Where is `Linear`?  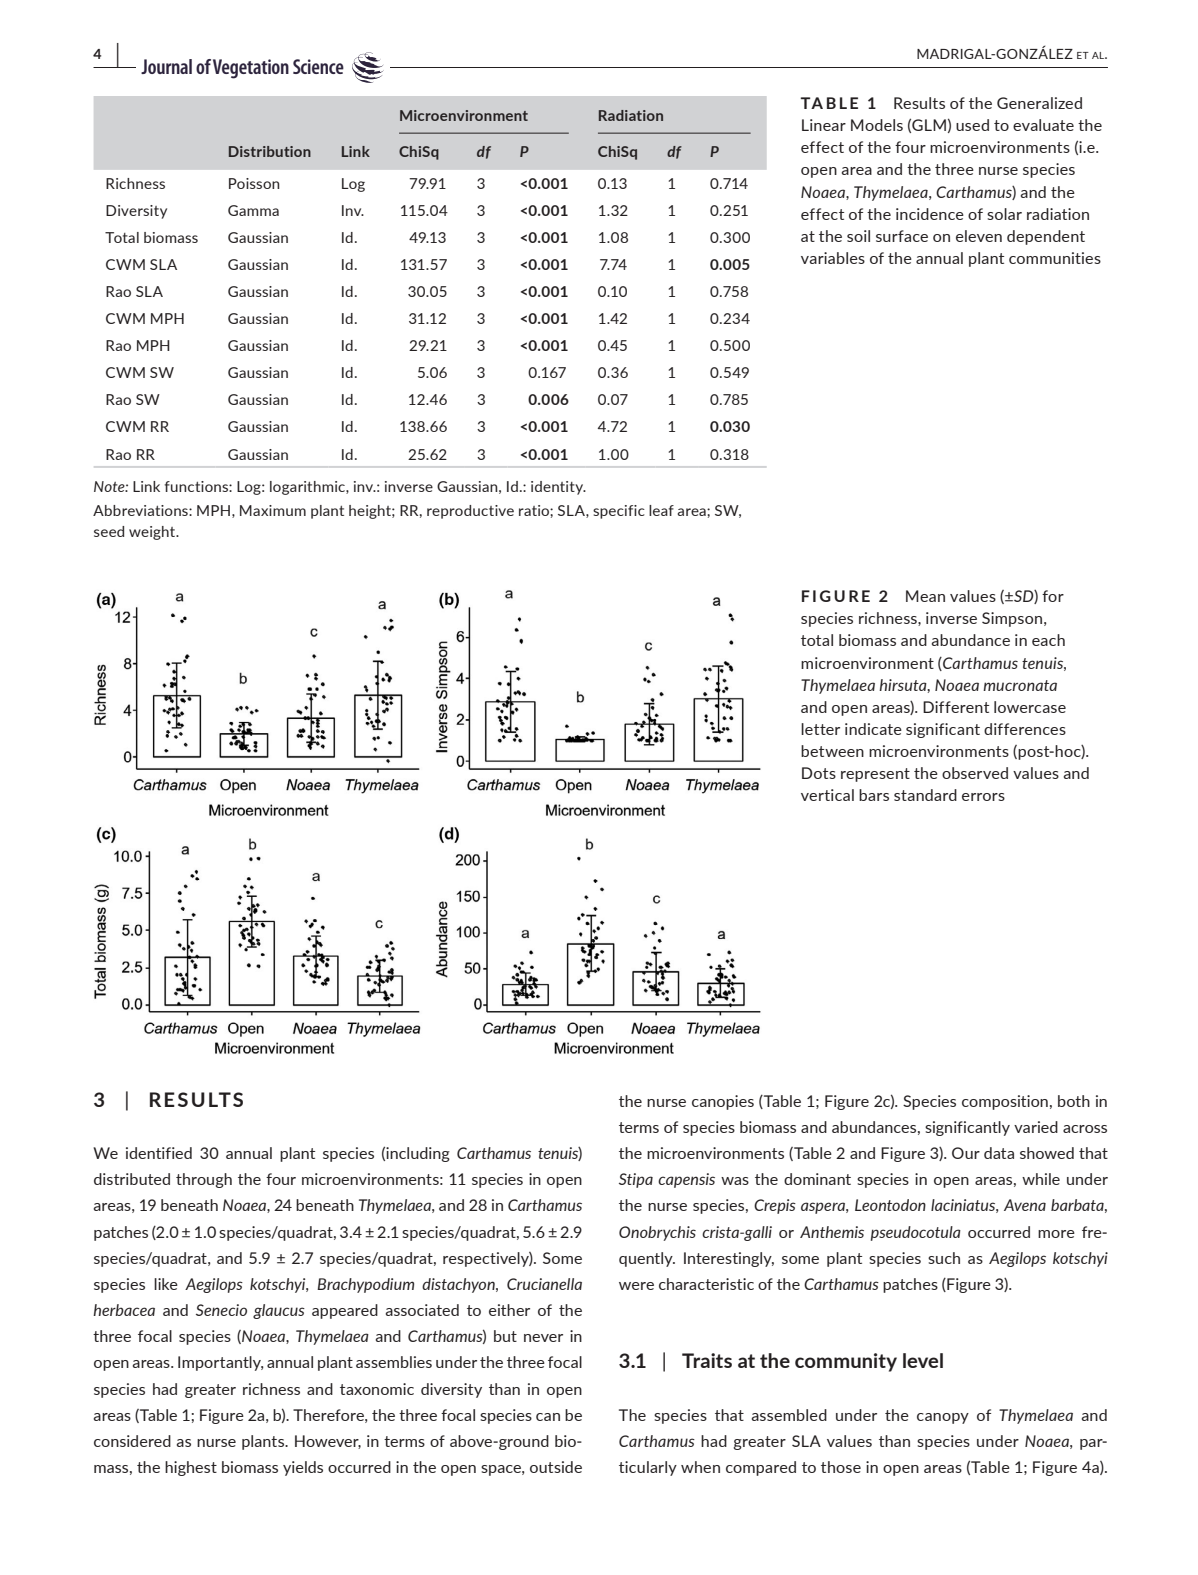 Linear is located at coordinates (824, 125).
